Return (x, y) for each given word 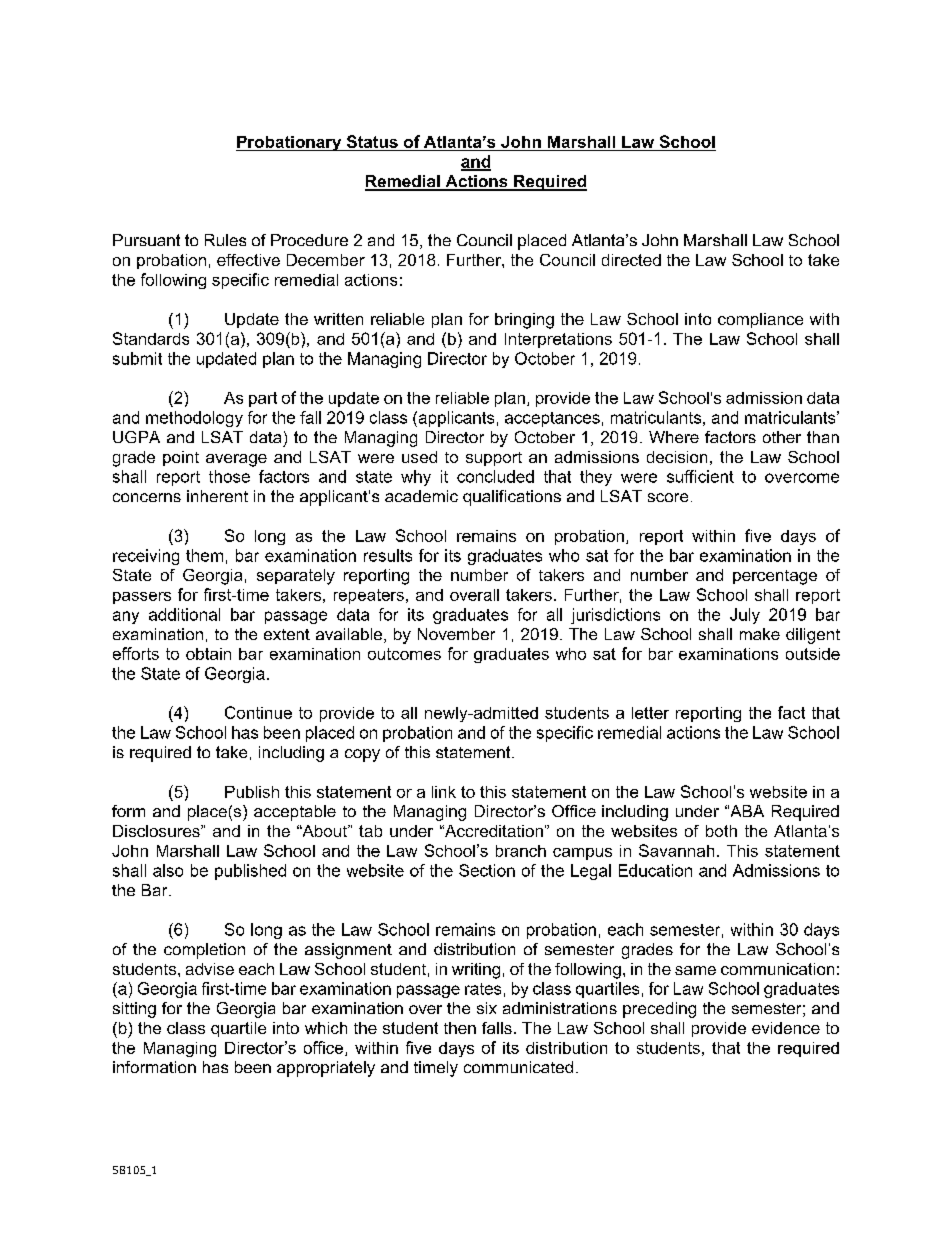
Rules (225, 240)
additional (184, 614)
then (460, 1028)
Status (372, 143)
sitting (134, 1010)
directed (631, 260)
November (456, 634)
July (745, 616)
